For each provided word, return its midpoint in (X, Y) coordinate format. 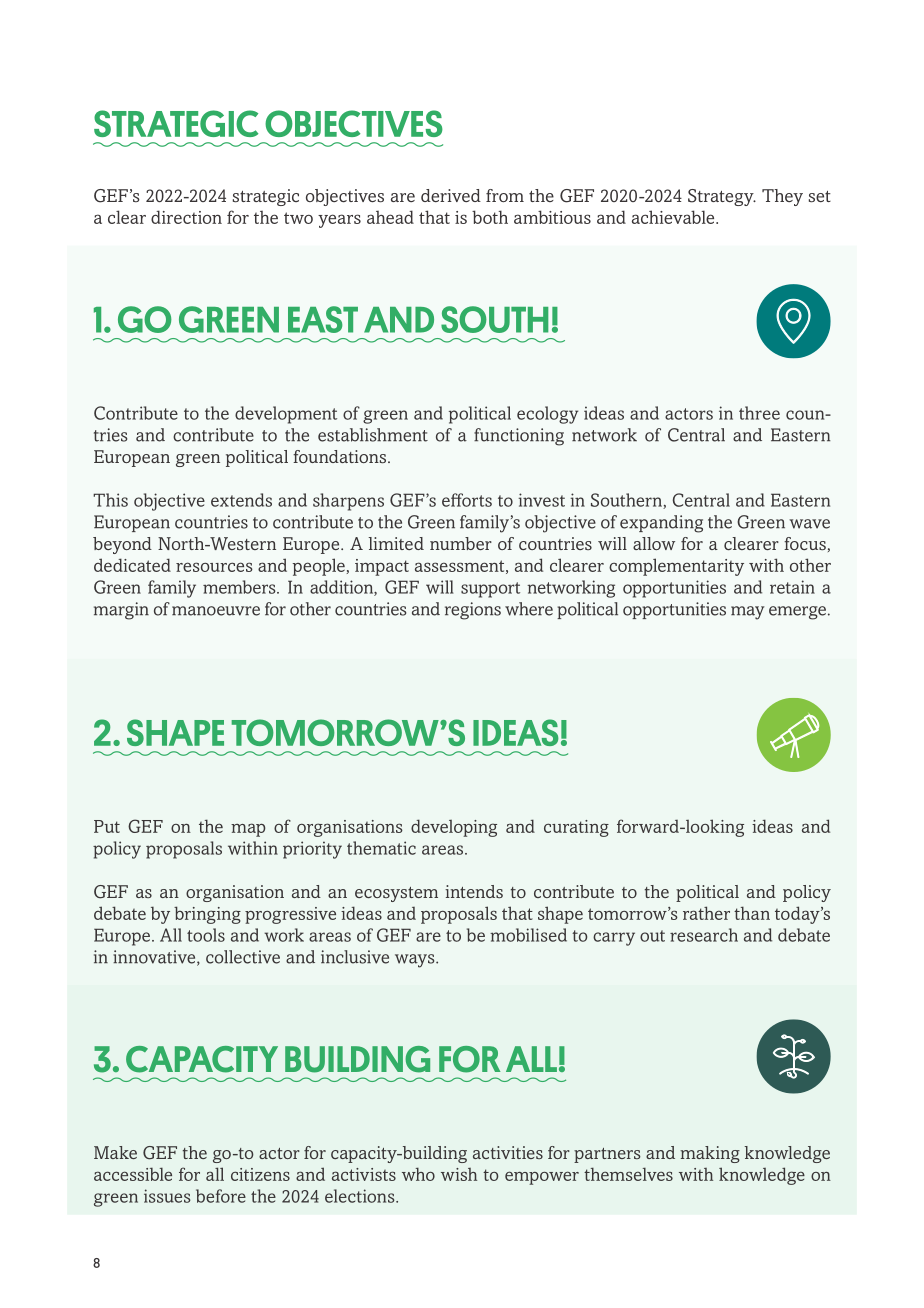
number (461, 543)
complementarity (676, 567)
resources (214, 567)
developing (454, 828)
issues (167, 1196)
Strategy (722, 197)
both (490, 217)
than (752, 913)
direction (186, 217)
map (248, 830)
